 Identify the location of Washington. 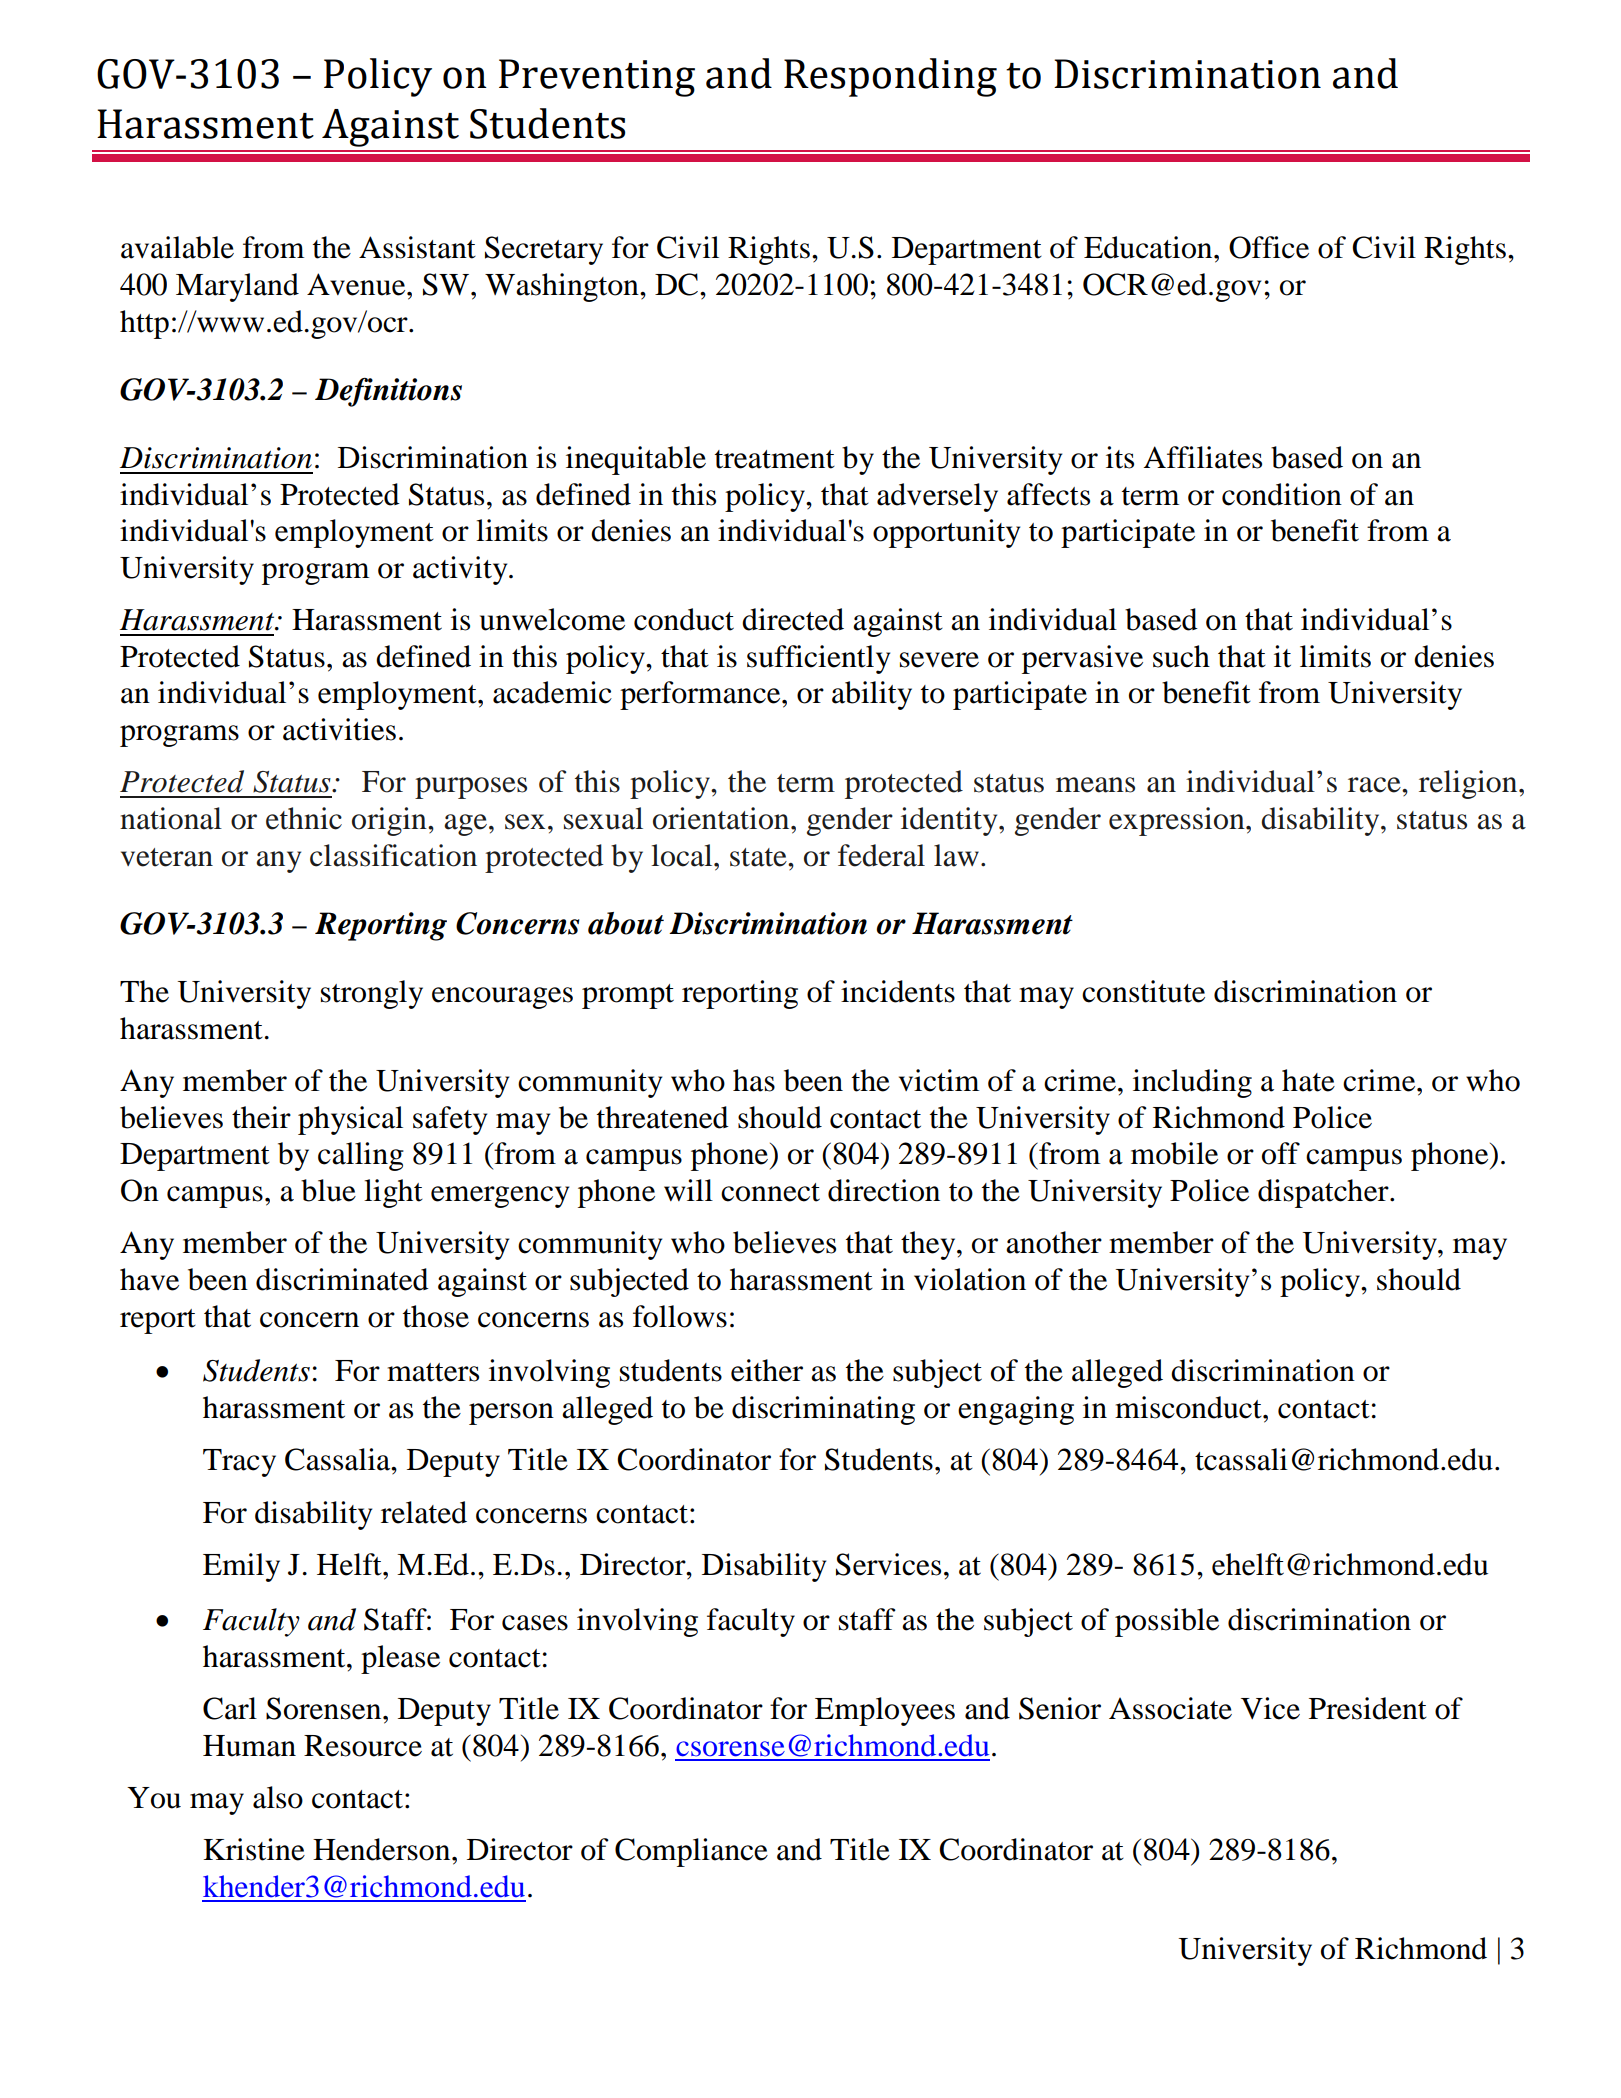
(563, 287).
